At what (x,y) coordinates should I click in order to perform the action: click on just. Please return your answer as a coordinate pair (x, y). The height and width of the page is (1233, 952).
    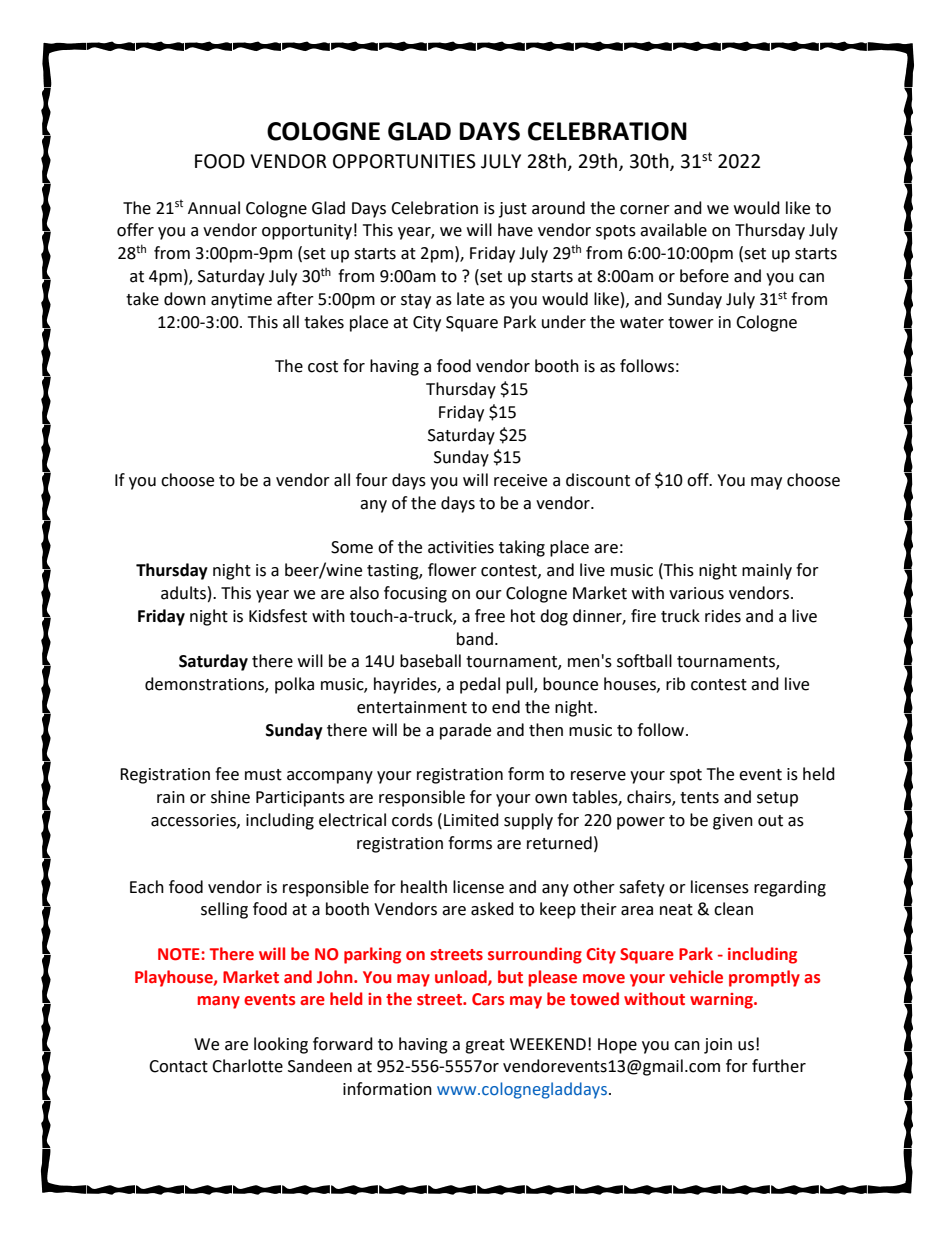
    Looking at the image, I should click on (513, 210).
